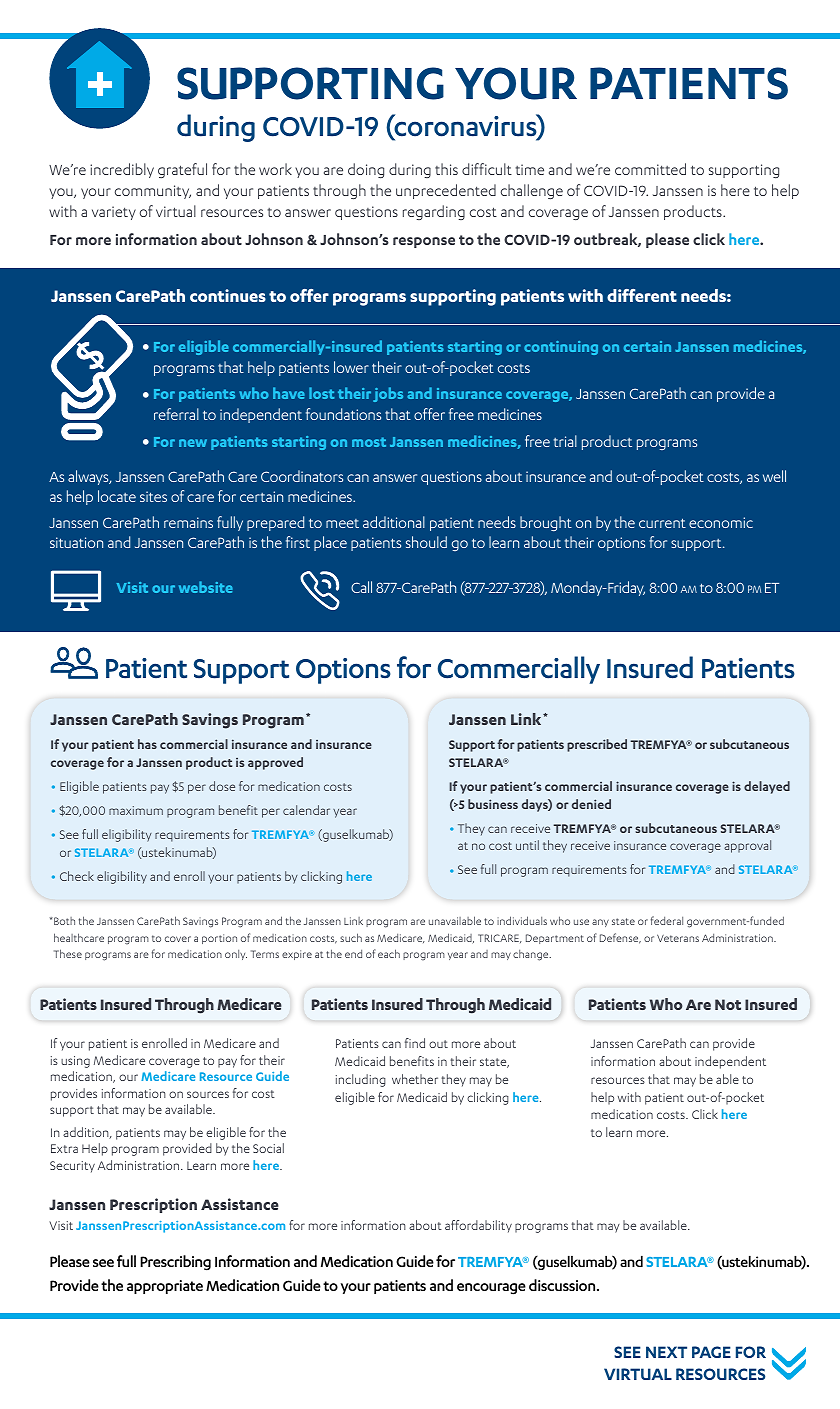 This screenshot has width=840, height=1409. Describe the element at coordinates (206, 587) in the screenshot. I see `website` at that location.
